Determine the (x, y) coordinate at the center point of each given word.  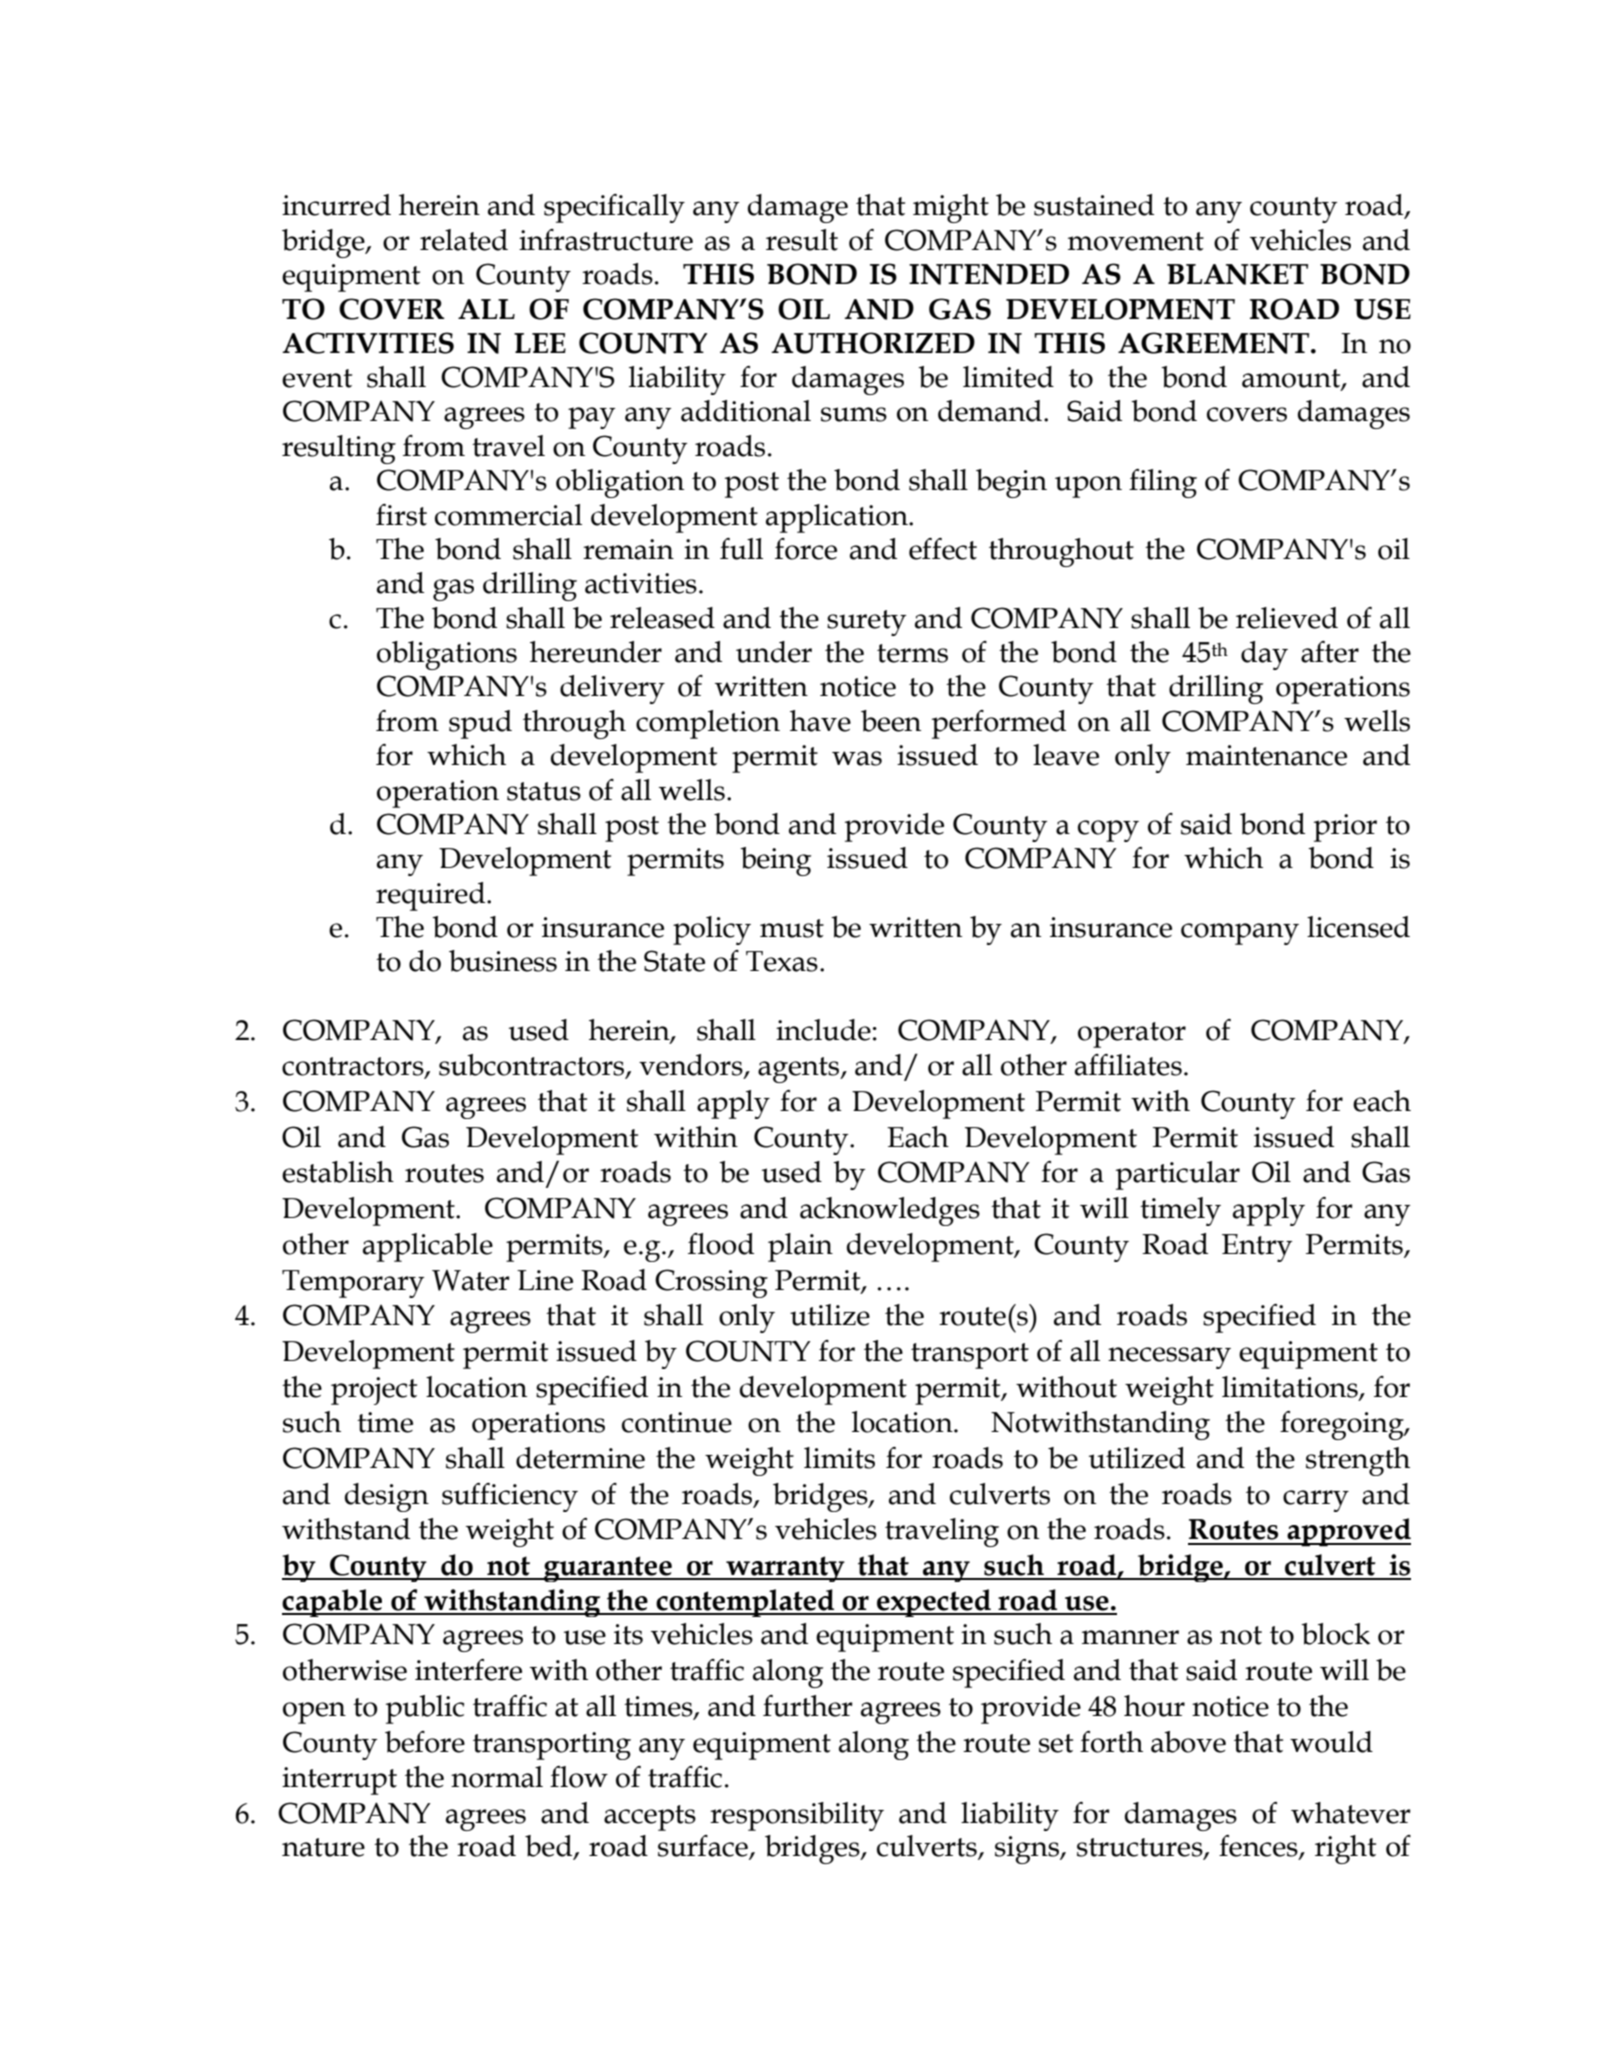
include (823, 1030)
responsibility (797, 1816)
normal (497, 1777)
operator (1132, 1035)
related (464, 240)
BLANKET (1237, 274)
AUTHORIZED (873, 343)
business (503, 961)
